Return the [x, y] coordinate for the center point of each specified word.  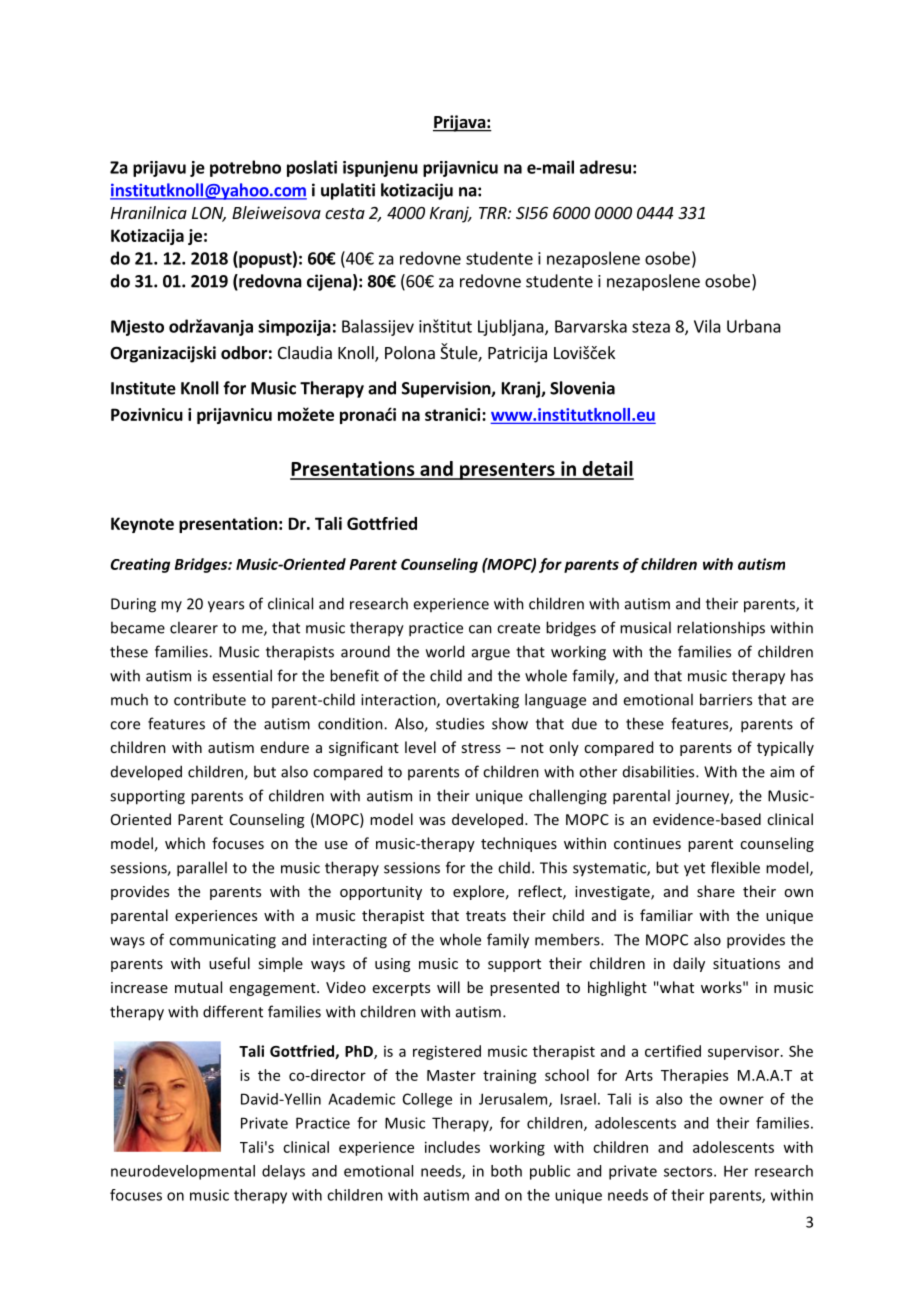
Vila [707, 326]
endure [285, 747]
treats [486, 916]
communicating [222, 941]
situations [746, 963]
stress [481, 748]
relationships [721, 629]
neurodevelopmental [183, 1172]
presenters [507, 471]
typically [785, 748]
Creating [140, 565]
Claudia [305, 352]
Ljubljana [512, 327]
